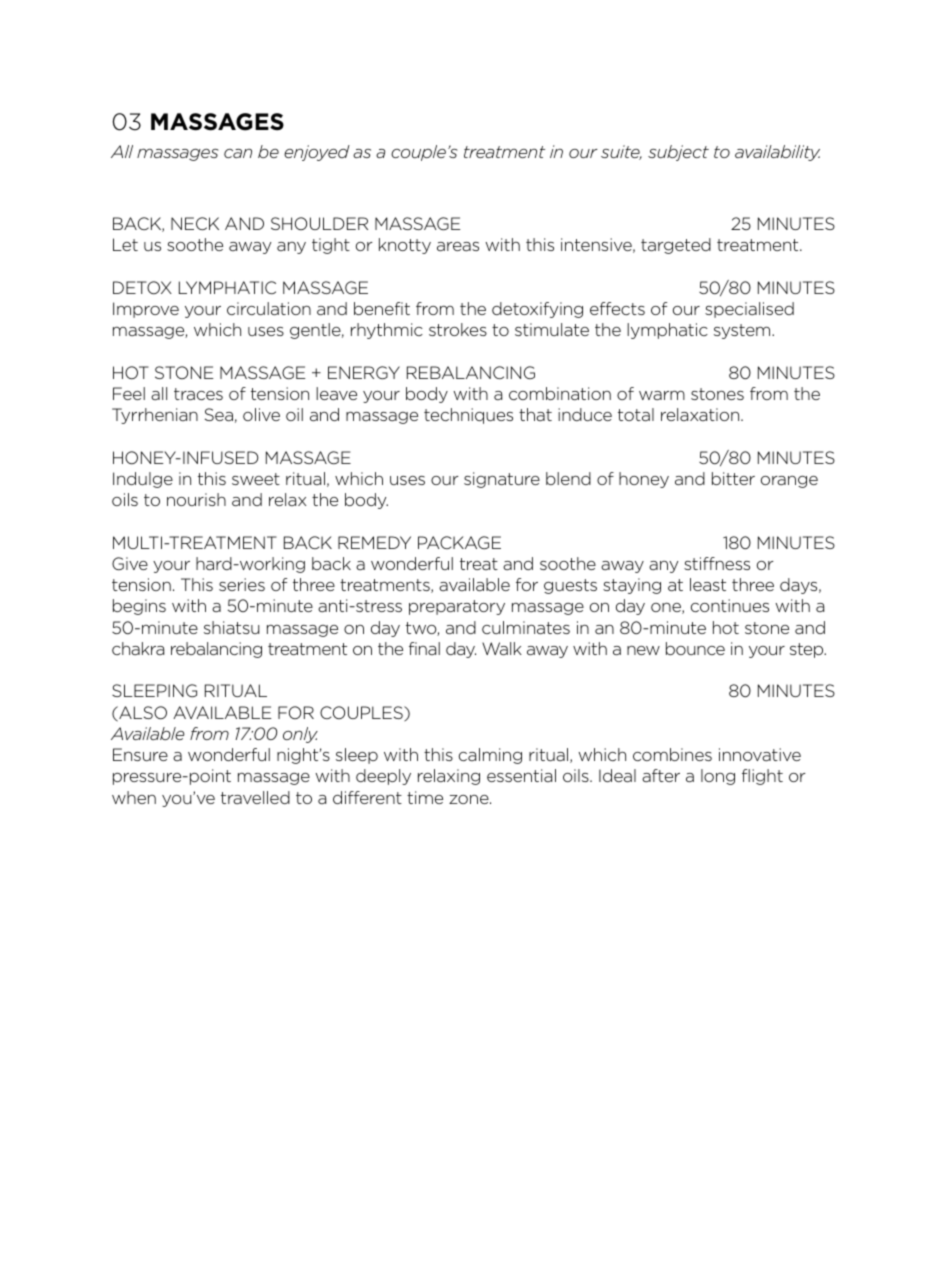  I want to click on strokes, so click(458, 329).
